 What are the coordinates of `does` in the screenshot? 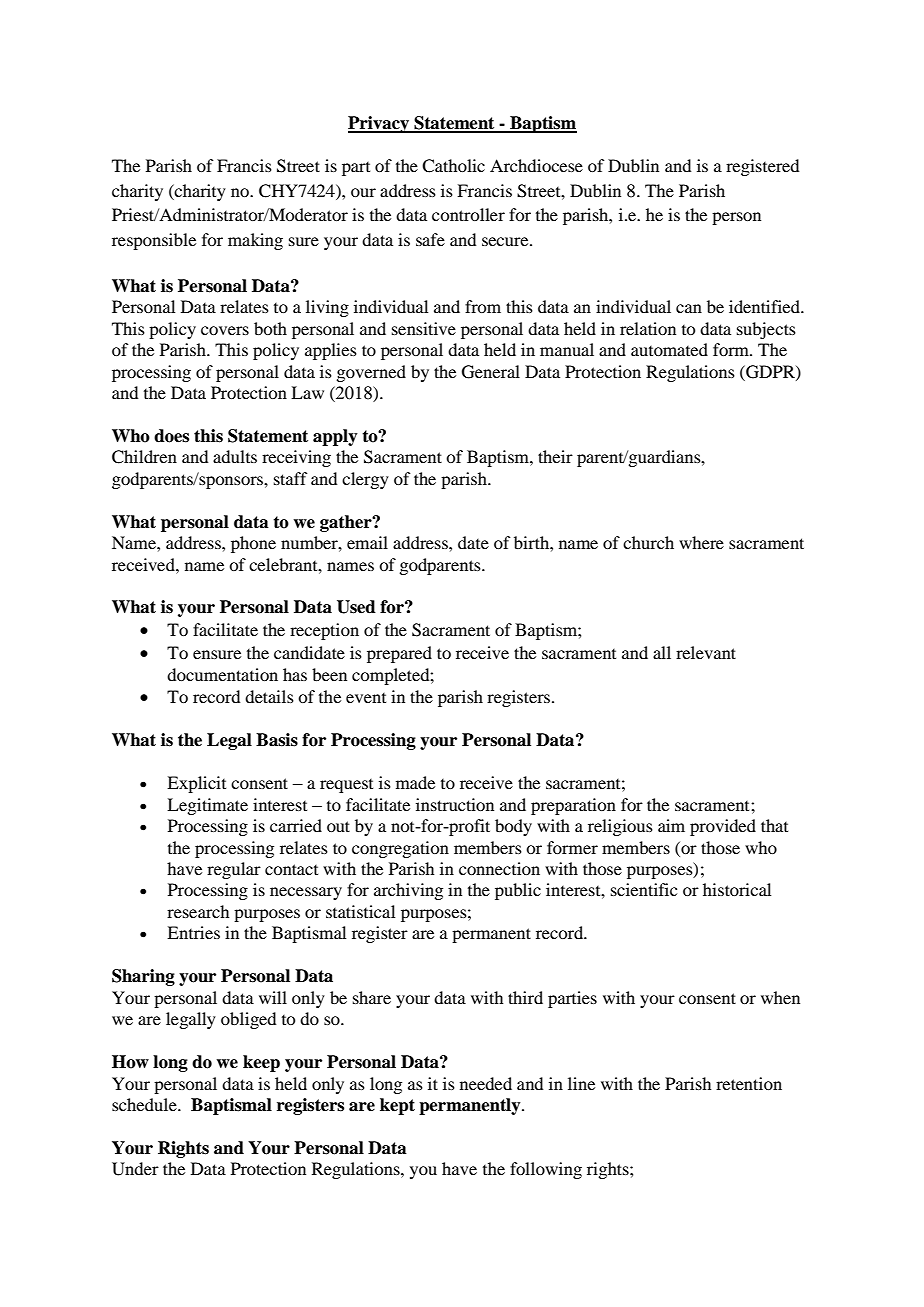 It's located at (171, 436).
